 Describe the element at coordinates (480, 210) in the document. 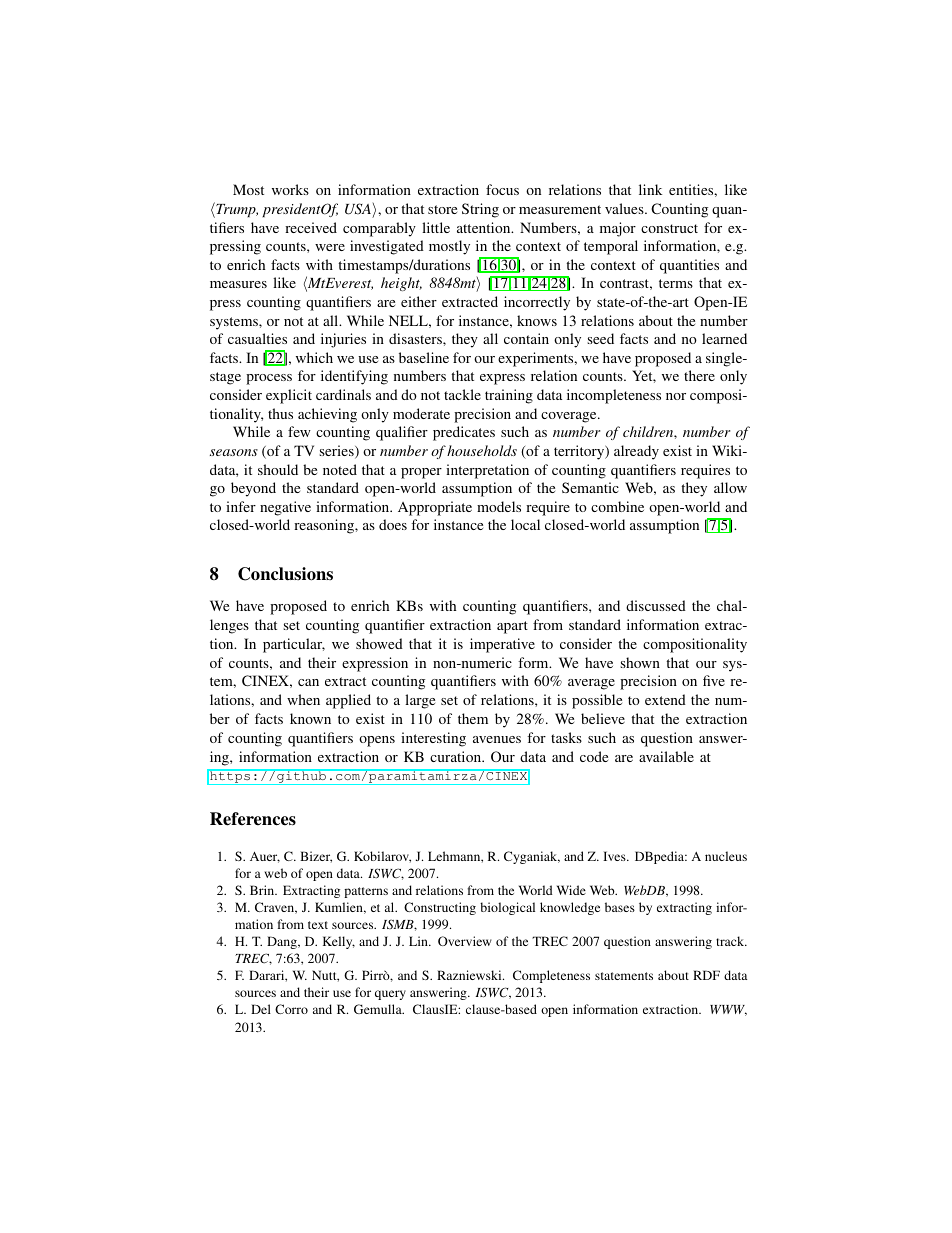

I see `String` at that location.
